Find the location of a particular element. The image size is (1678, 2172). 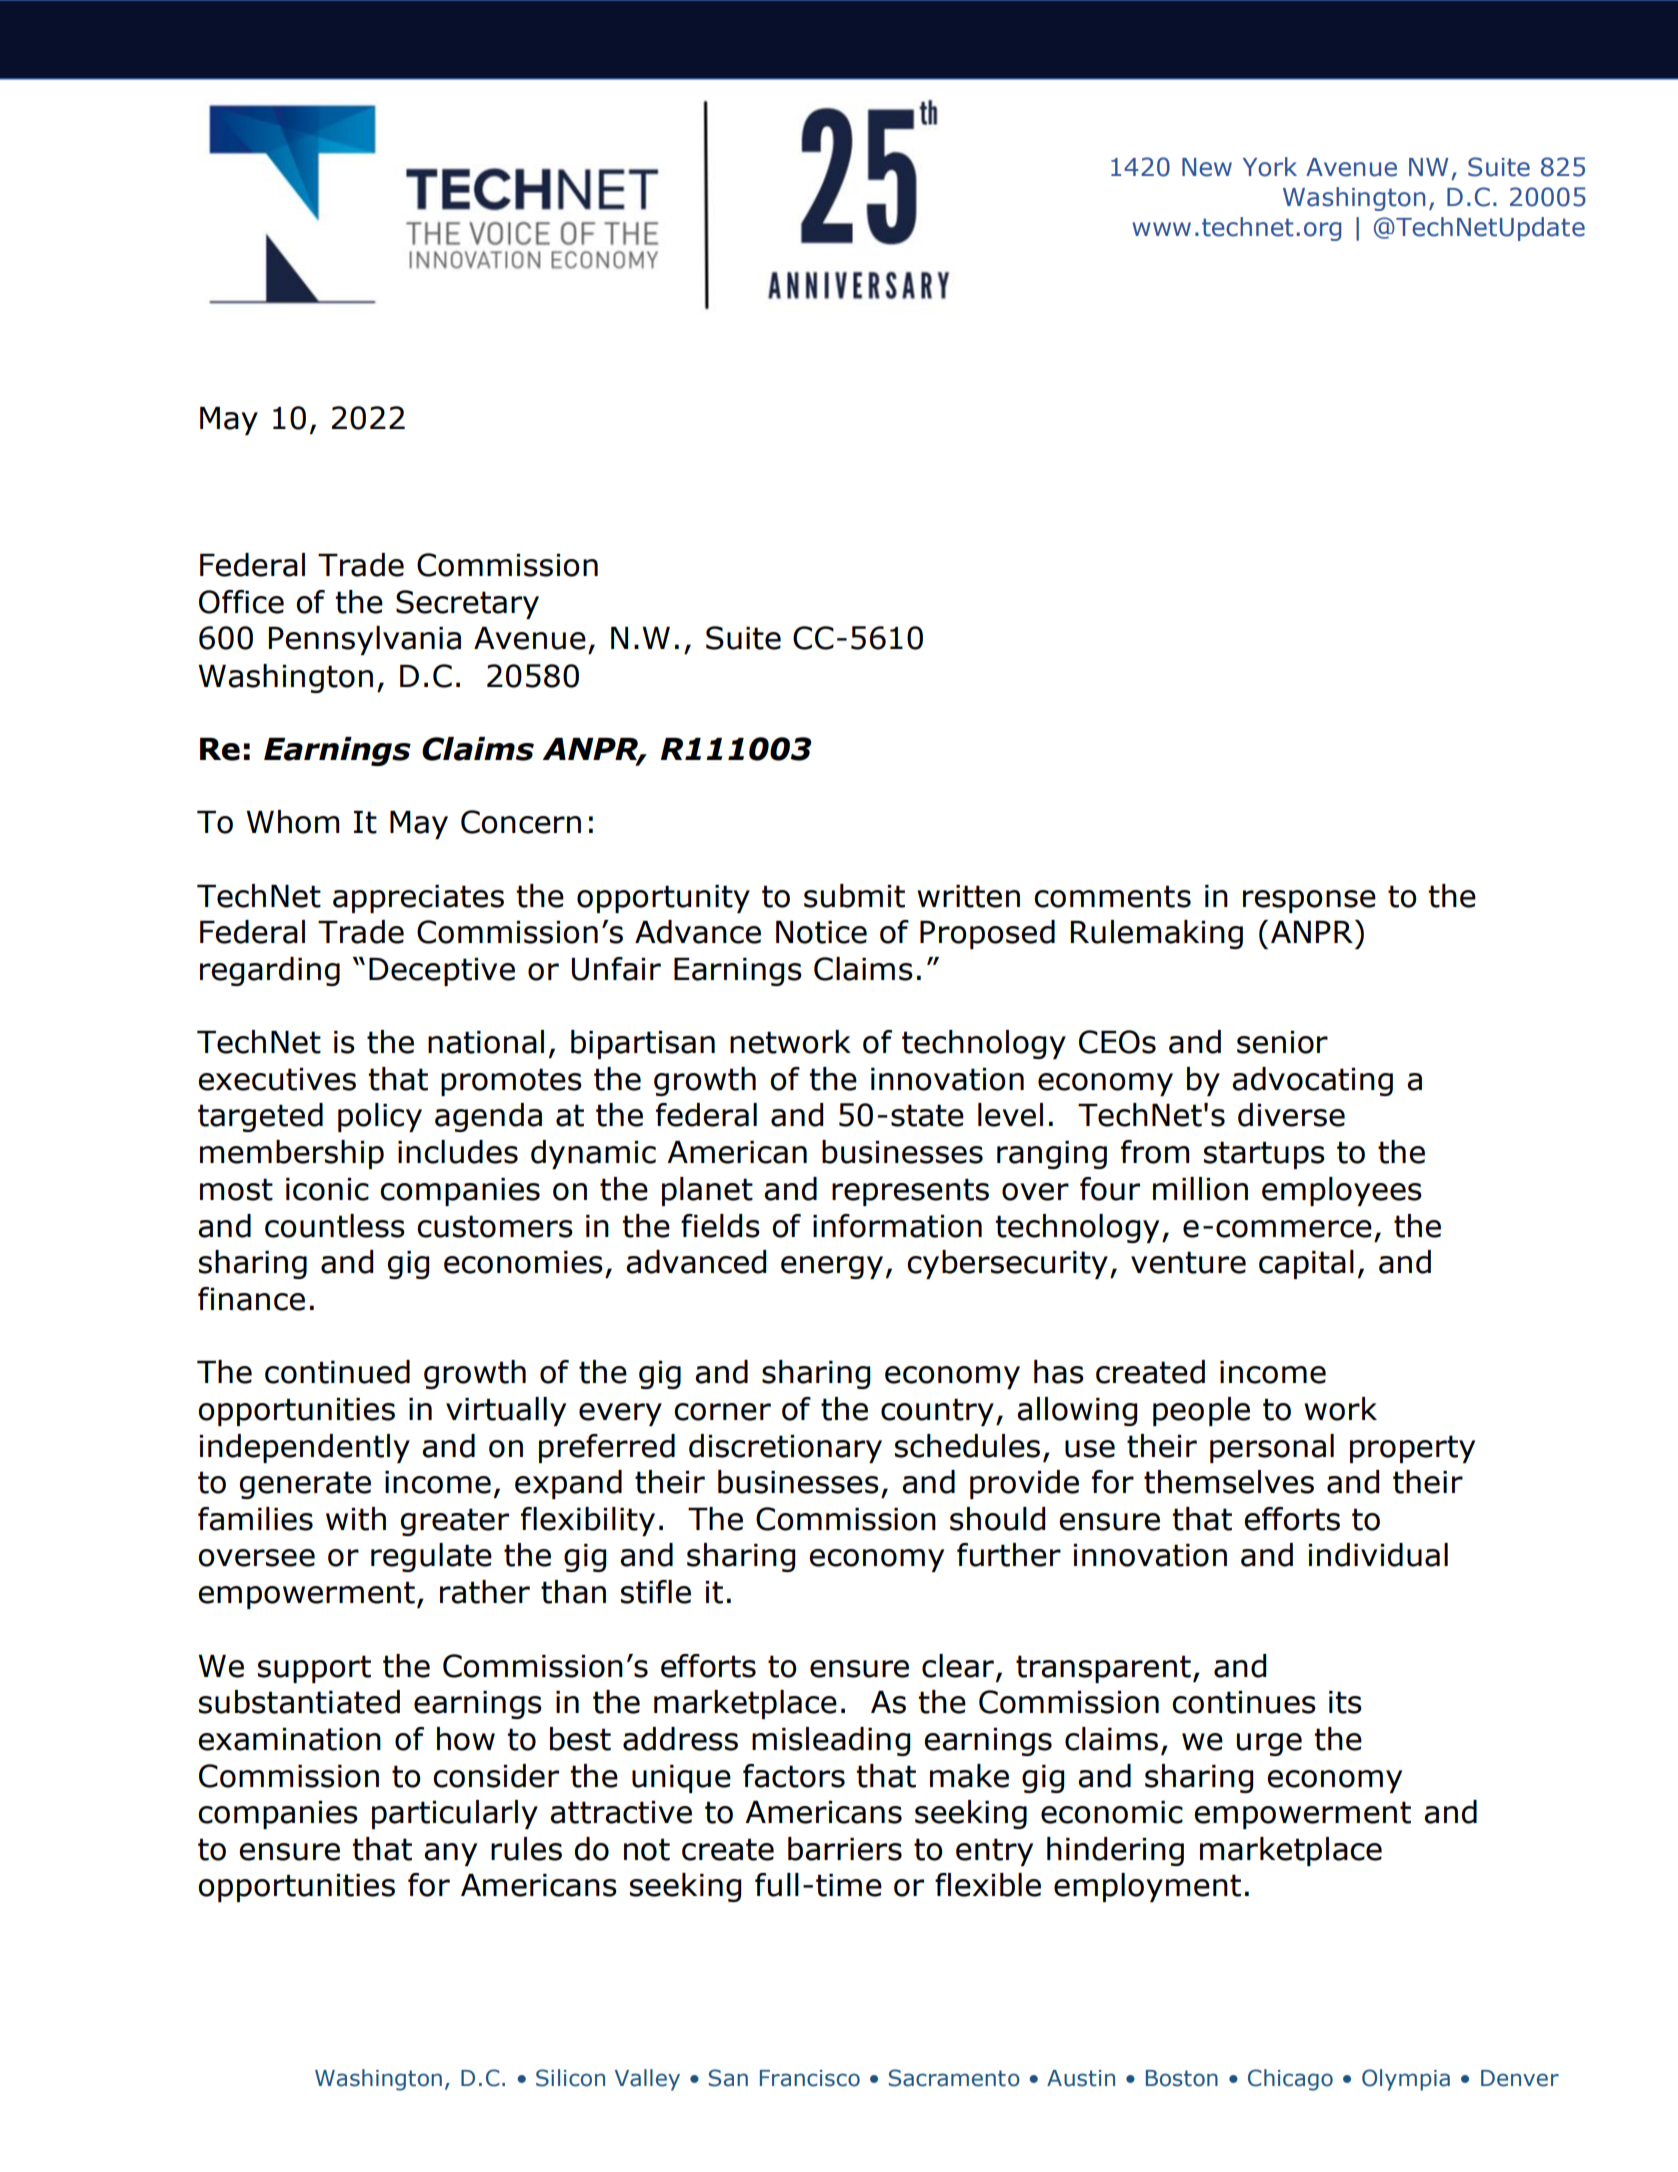

New is located at coordinates (1207, 167).
